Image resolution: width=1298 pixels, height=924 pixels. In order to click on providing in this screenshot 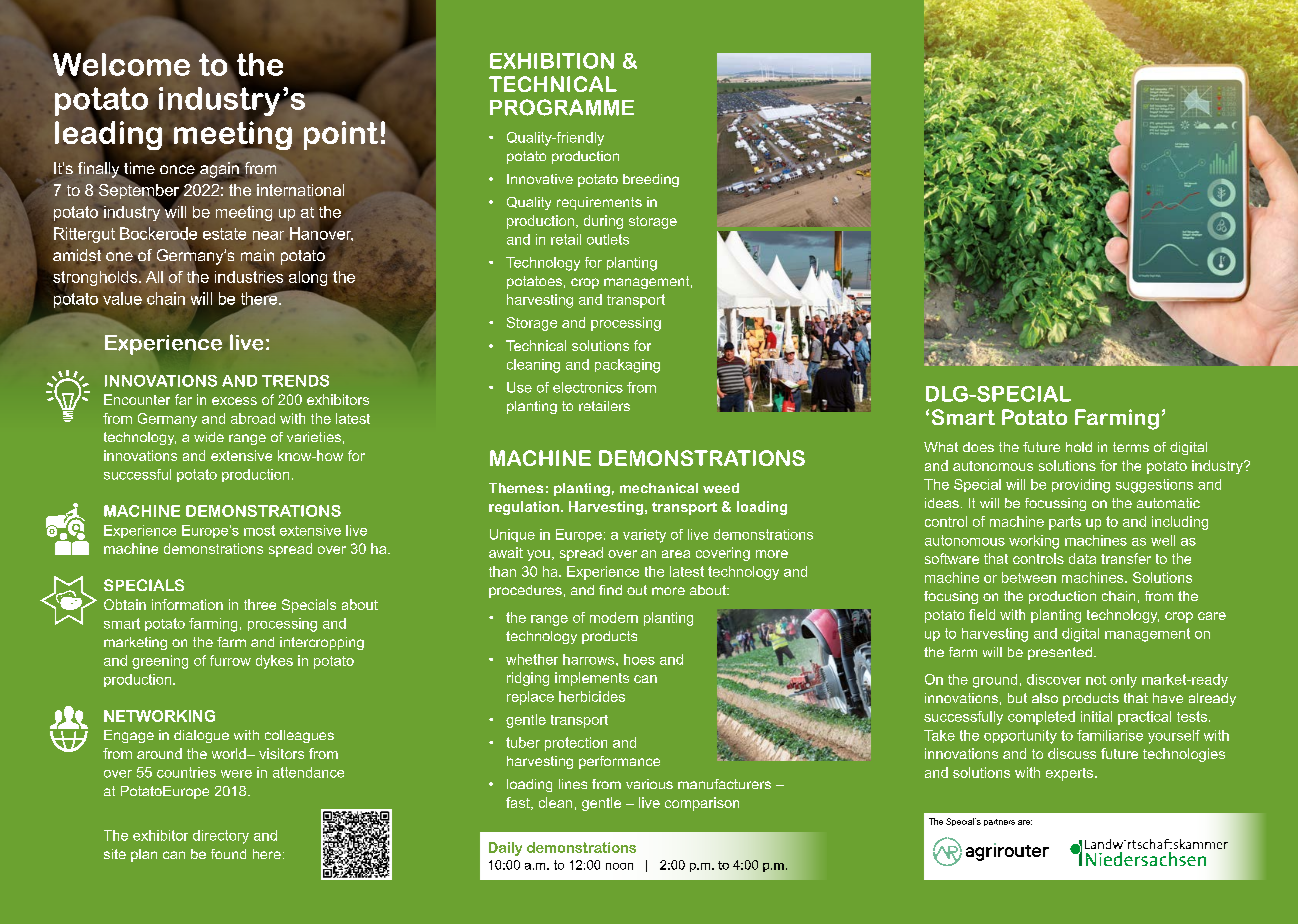, I will do `click(1081, 486)`.
